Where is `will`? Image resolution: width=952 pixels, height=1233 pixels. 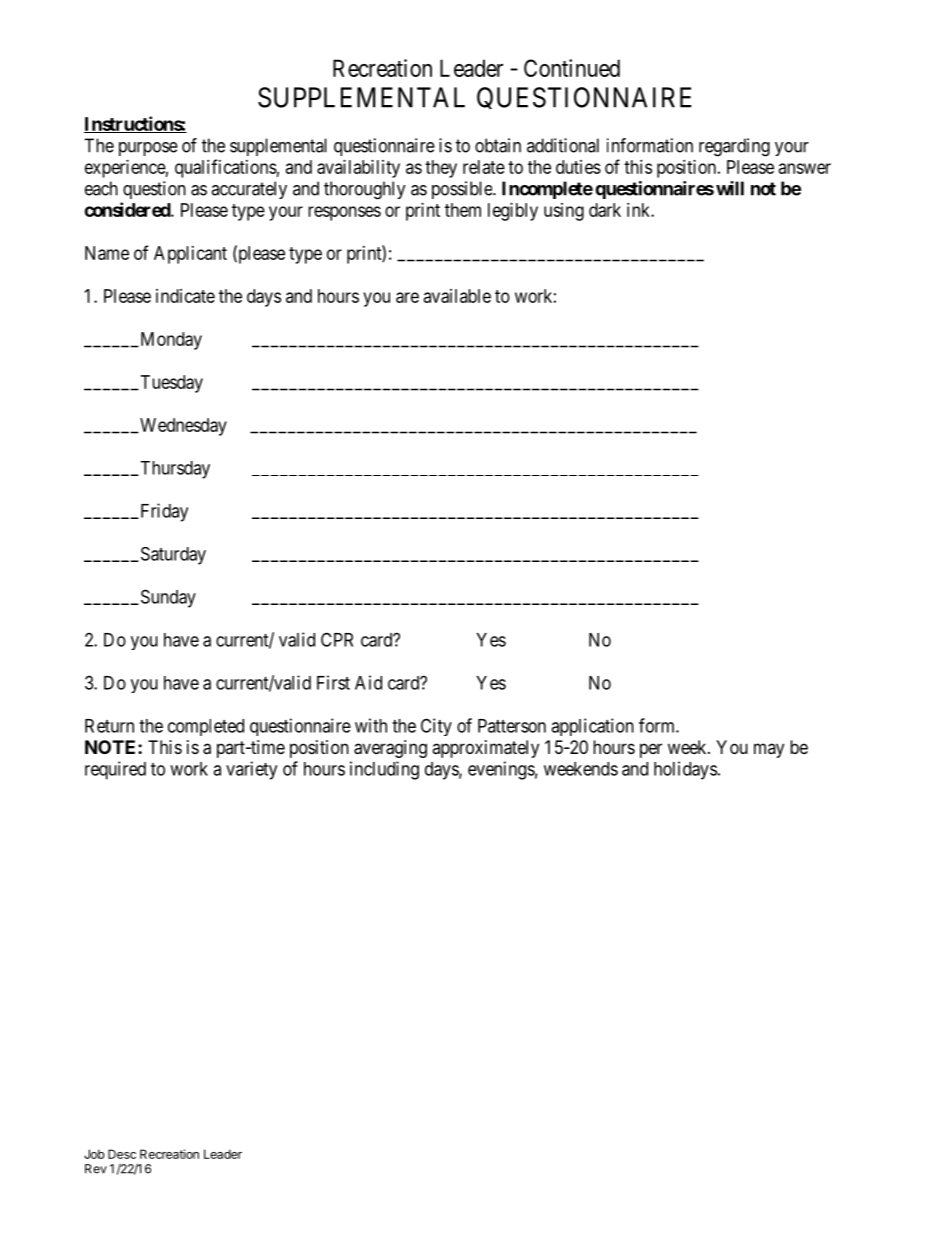 will is located at coordinates (730, 188).
